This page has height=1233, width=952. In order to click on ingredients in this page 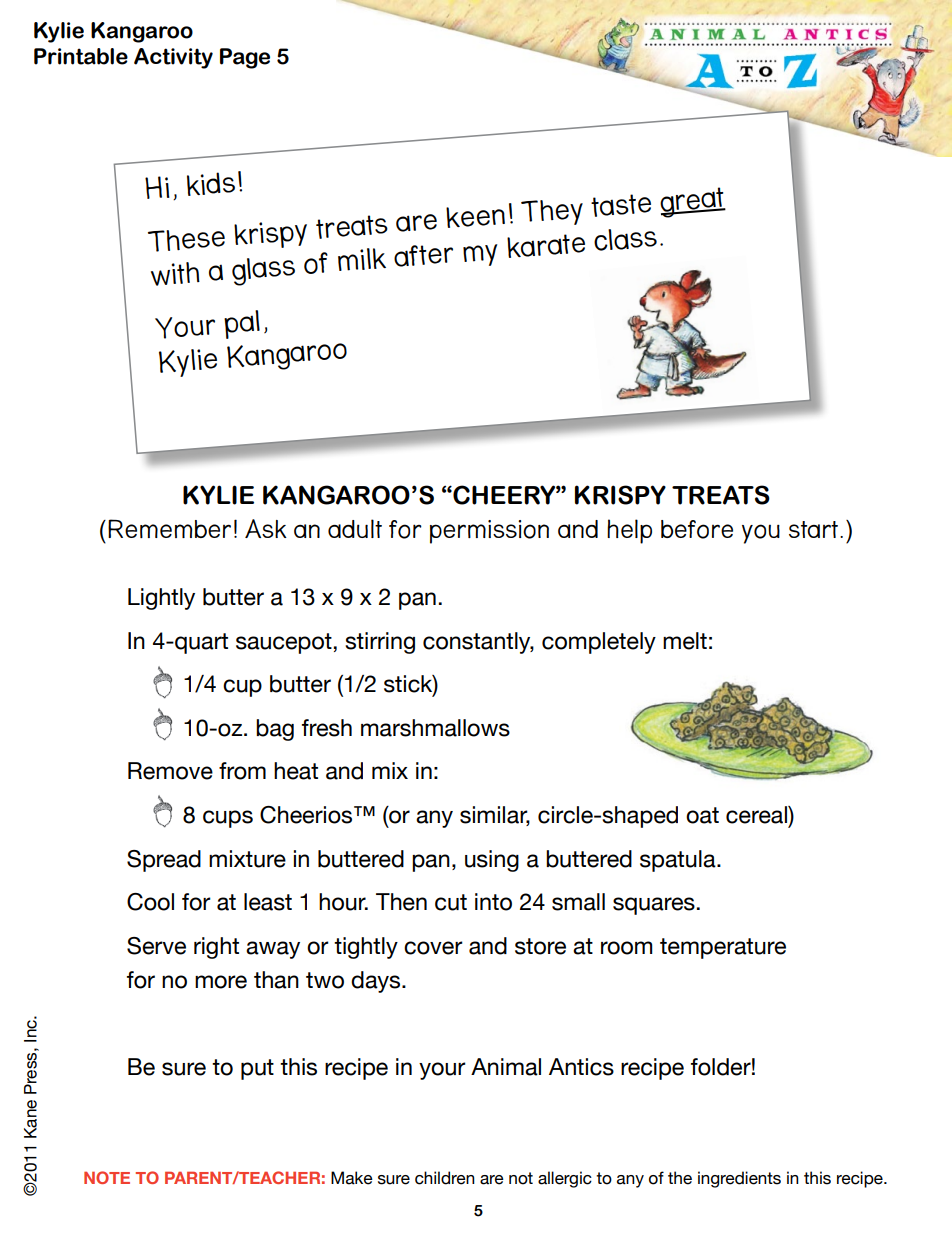, I will do `click(739, 1179)`.
